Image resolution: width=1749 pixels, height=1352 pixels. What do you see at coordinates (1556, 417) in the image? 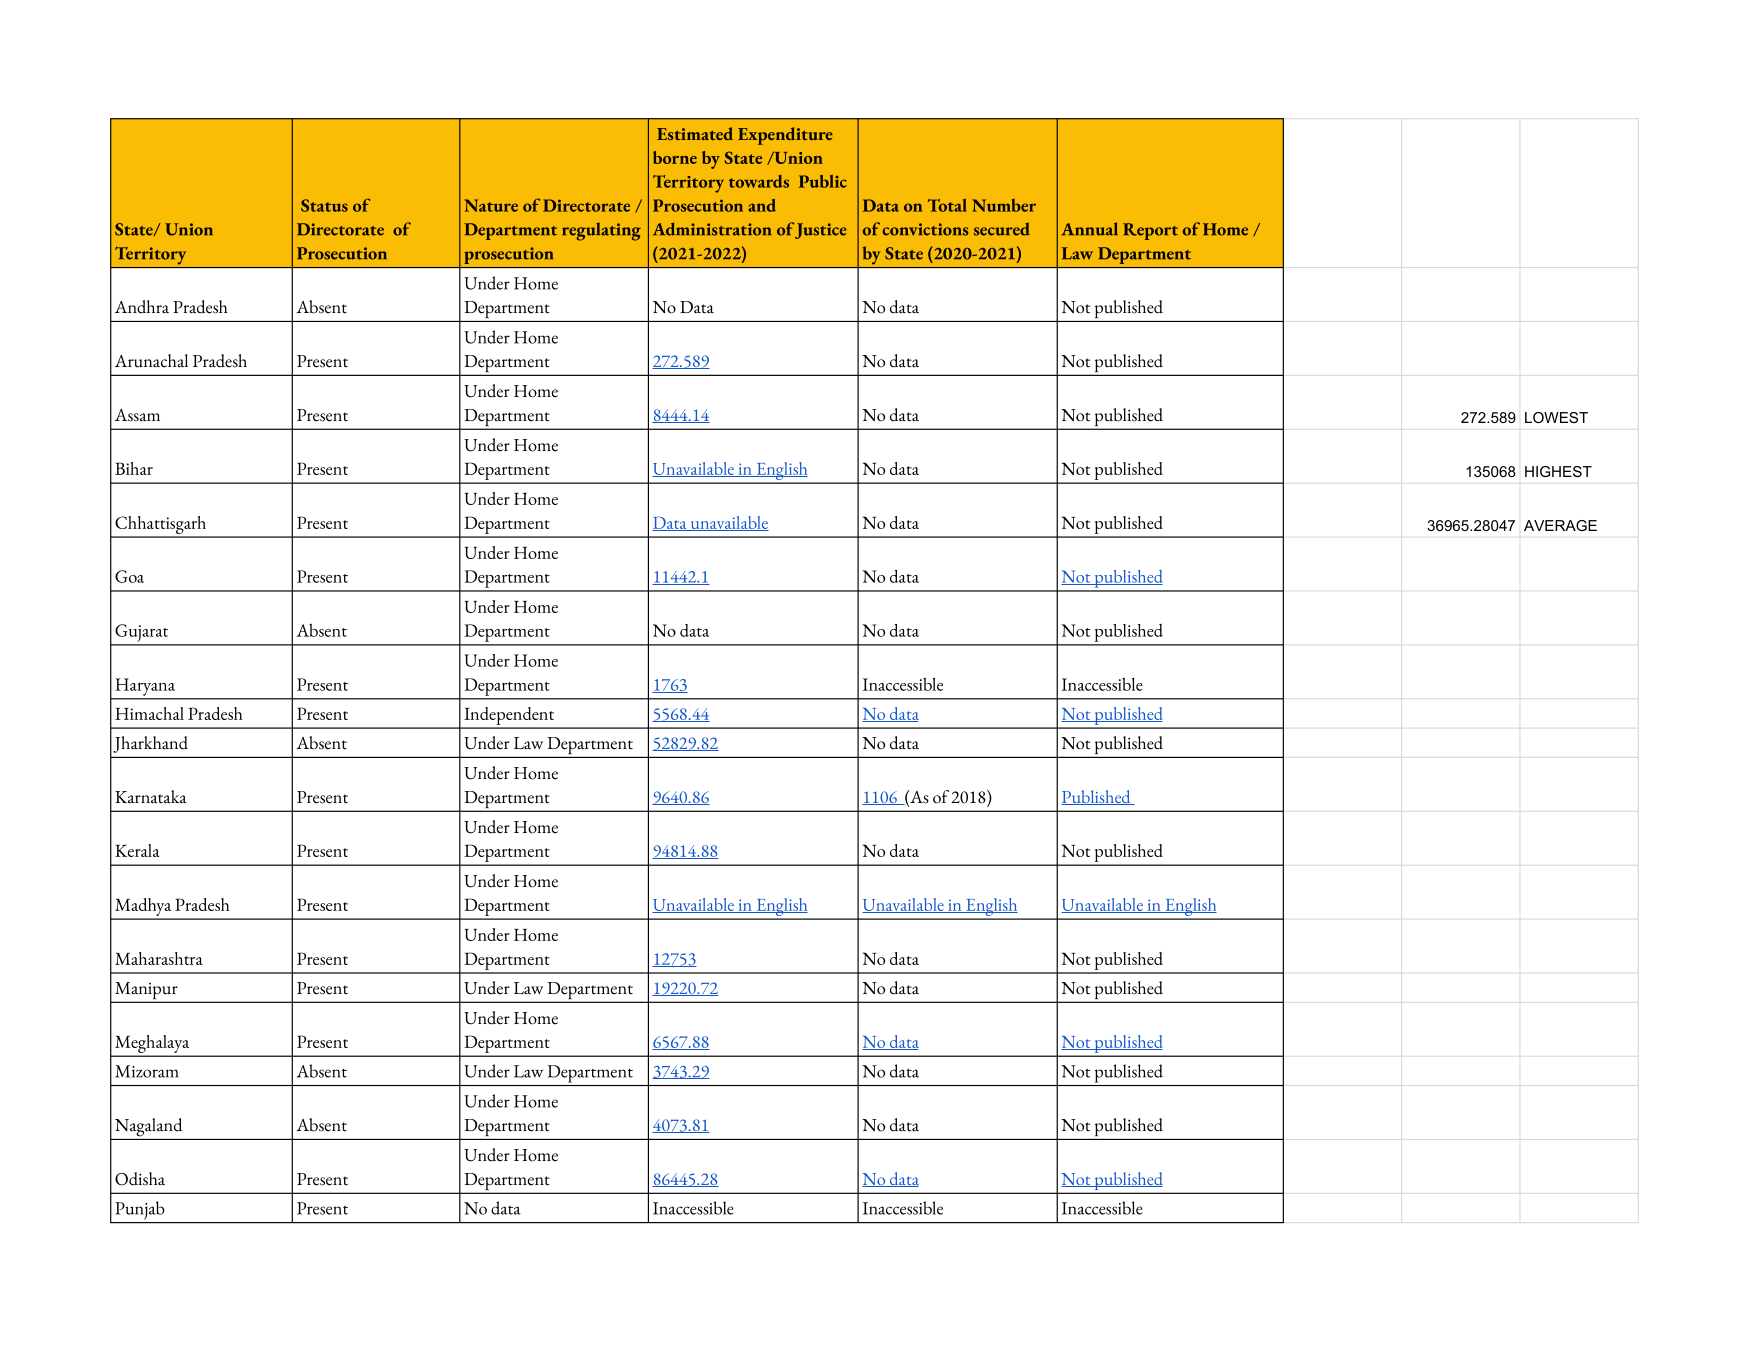
I see `LOWEST` at bounding box center [1556, 417].
